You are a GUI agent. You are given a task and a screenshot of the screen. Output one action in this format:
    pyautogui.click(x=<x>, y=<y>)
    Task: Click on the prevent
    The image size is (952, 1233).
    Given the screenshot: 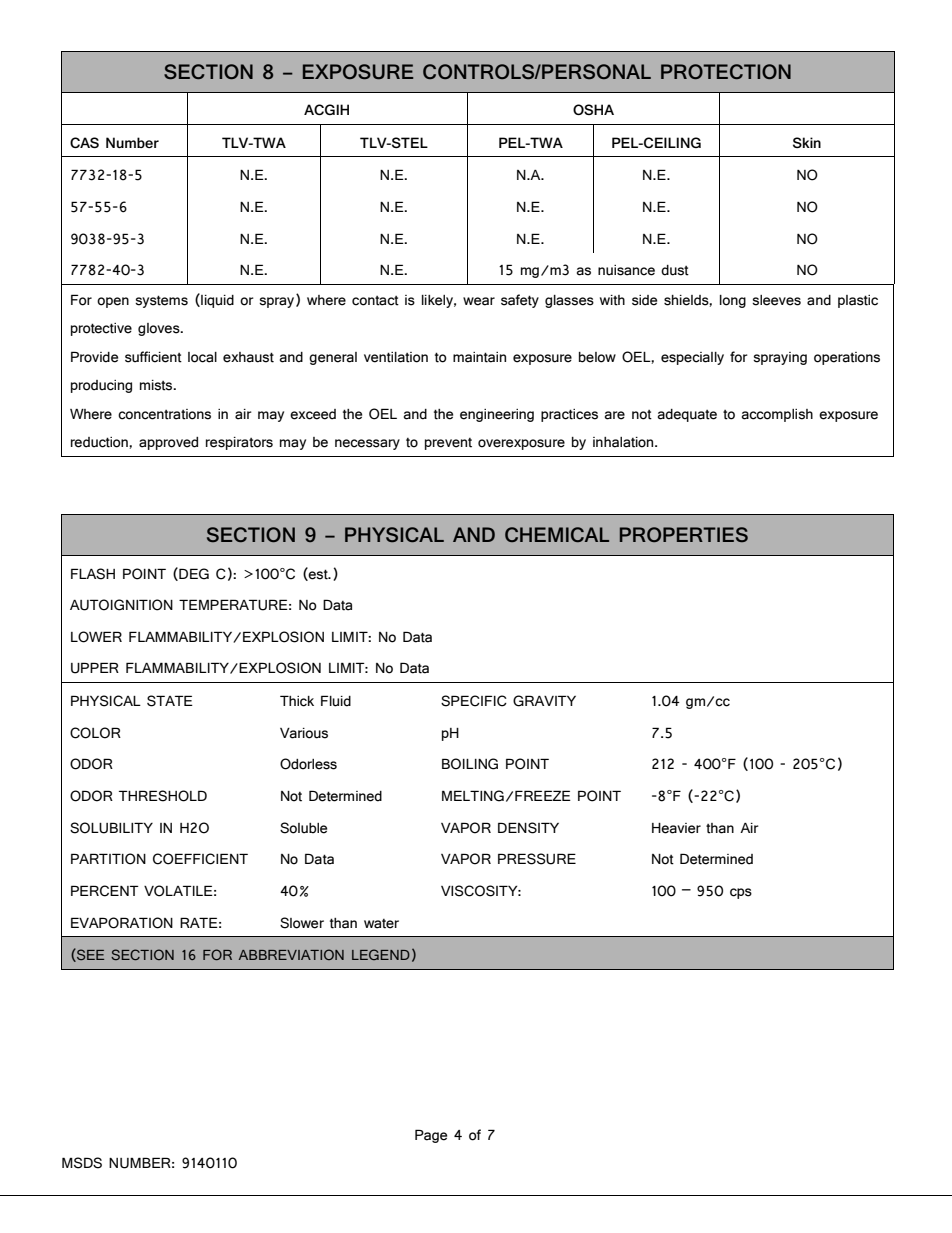 What is the action you would take?
    pyautogui.click(x=448, y=444)
